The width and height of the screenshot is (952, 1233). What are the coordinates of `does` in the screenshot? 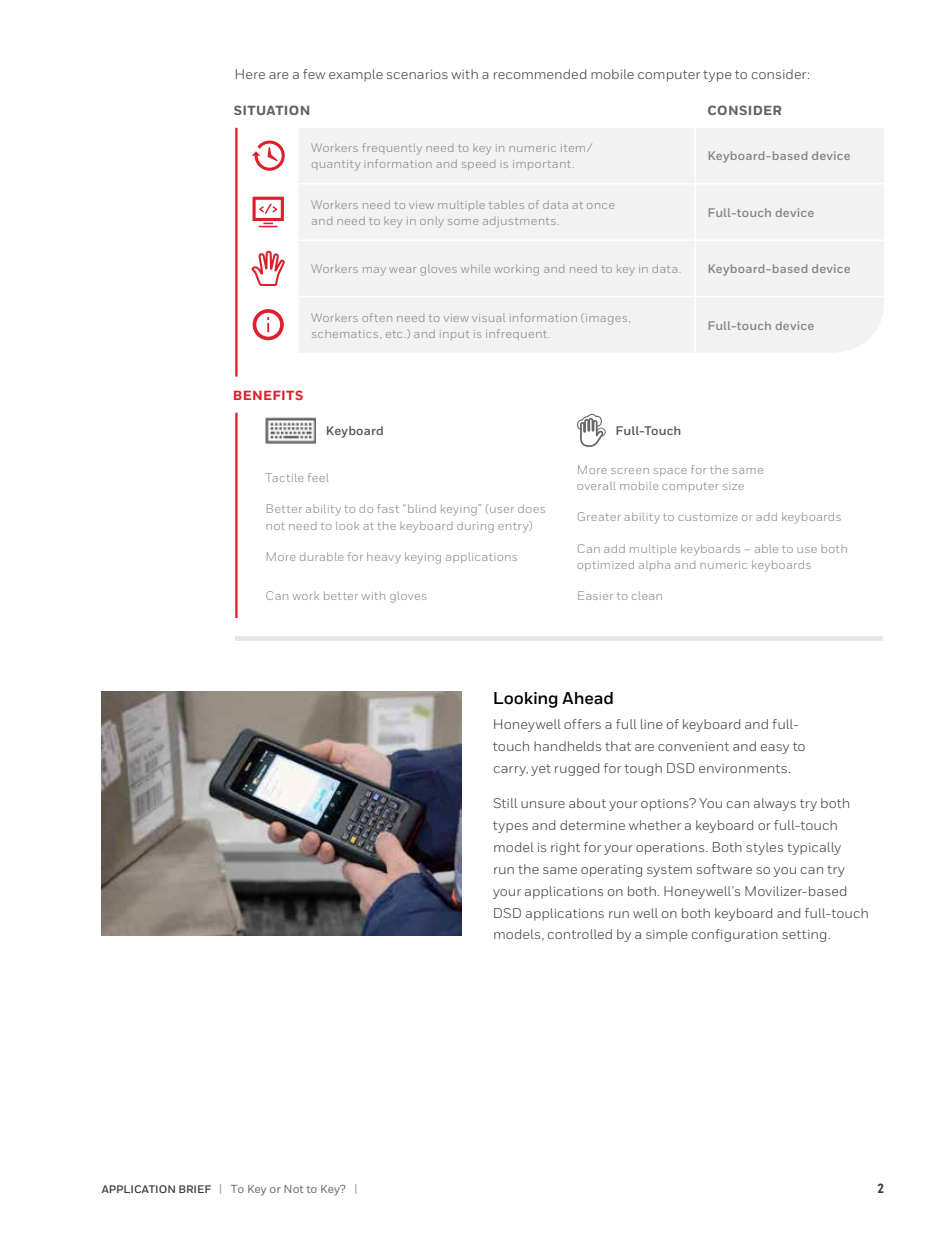 It's located at (531, 508).
